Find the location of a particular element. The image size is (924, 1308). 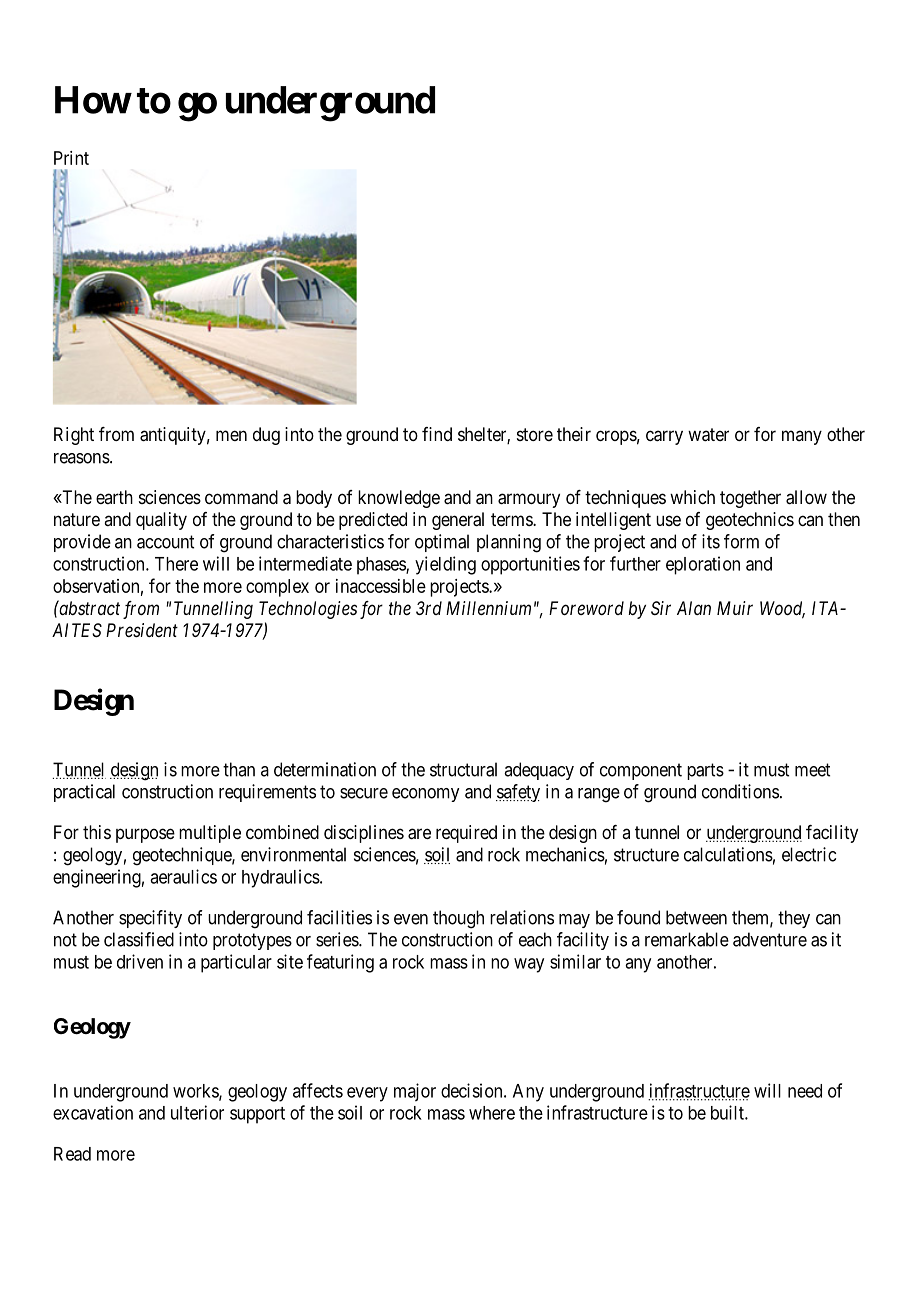

they is located at coordinates (794, 919).
